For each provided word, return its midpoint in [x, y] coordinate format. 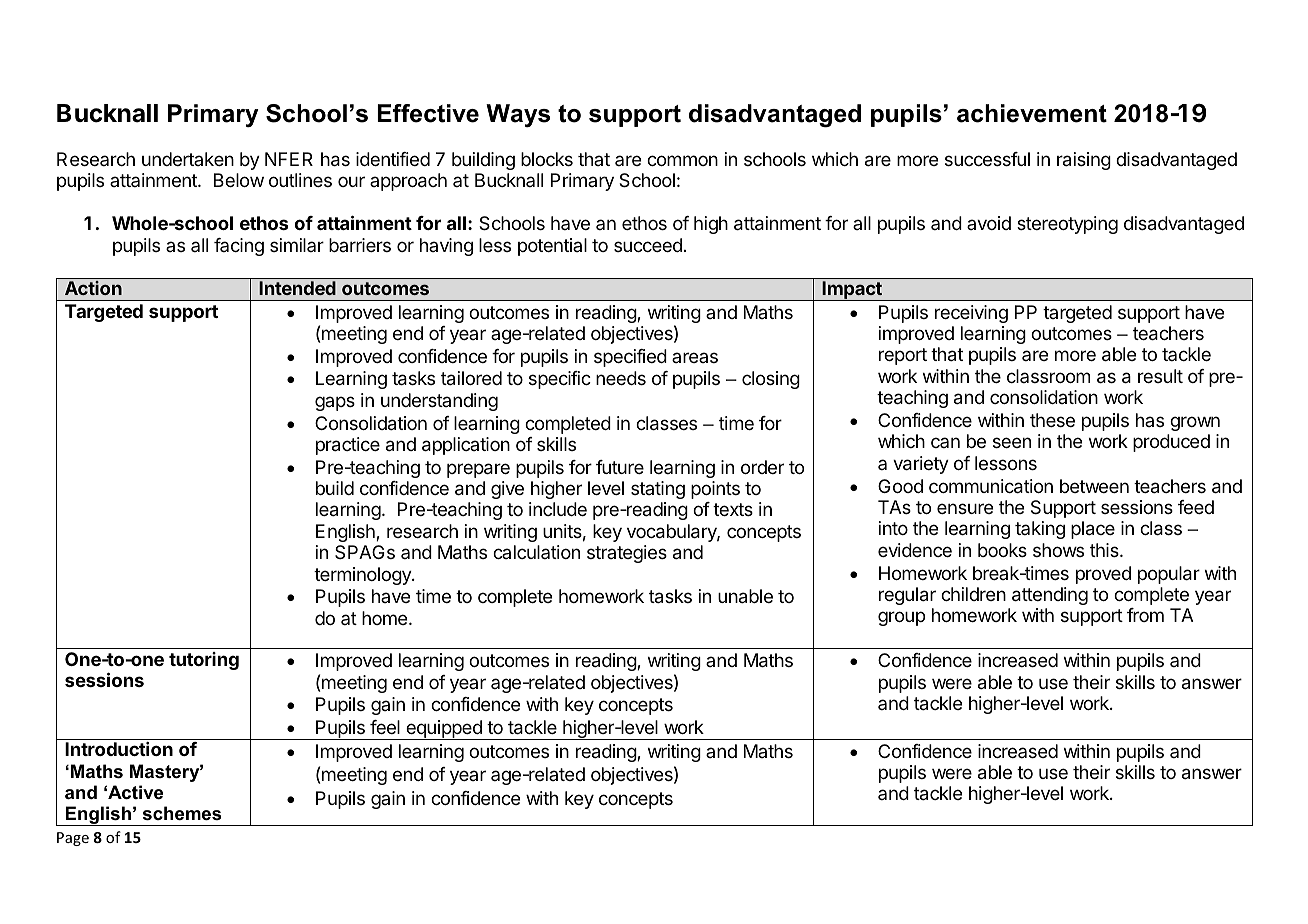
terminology [363, 576]
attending [1050, 596]
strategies [627, 554]
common [682, 160]
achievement [1032, 113]
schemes [182, 813]
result [1160, 376]
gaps [335, 403]
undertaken [188, 159]
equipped [444, 730]
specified [630, 358]
